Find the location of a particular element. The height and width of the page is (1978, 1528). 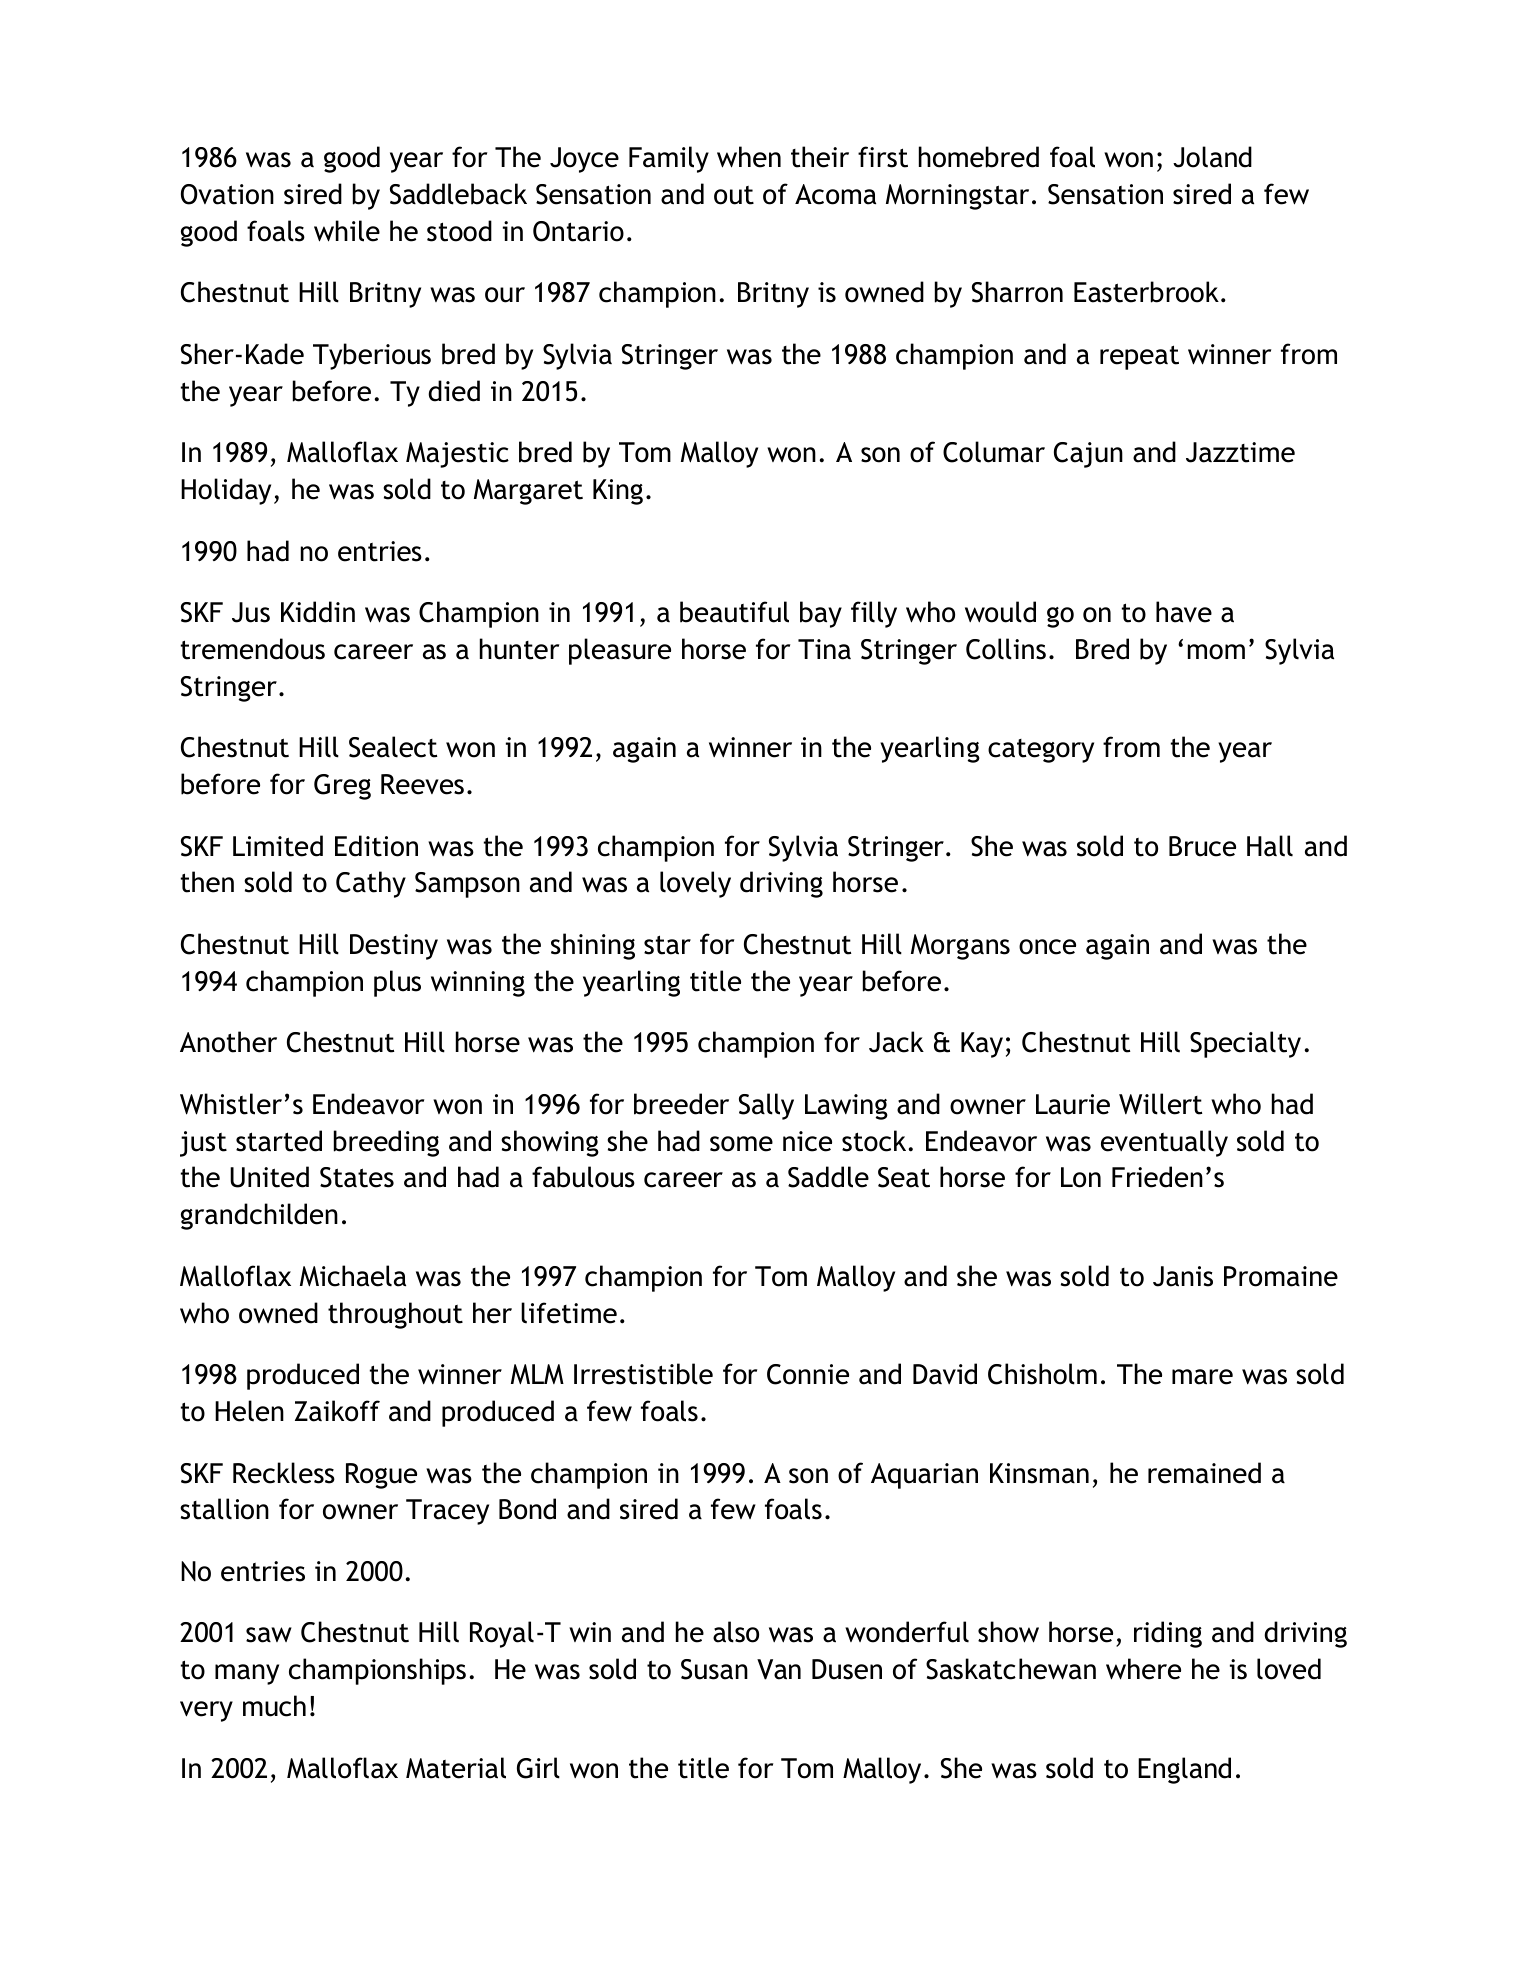

much is located at coordinates (274, 1706).
